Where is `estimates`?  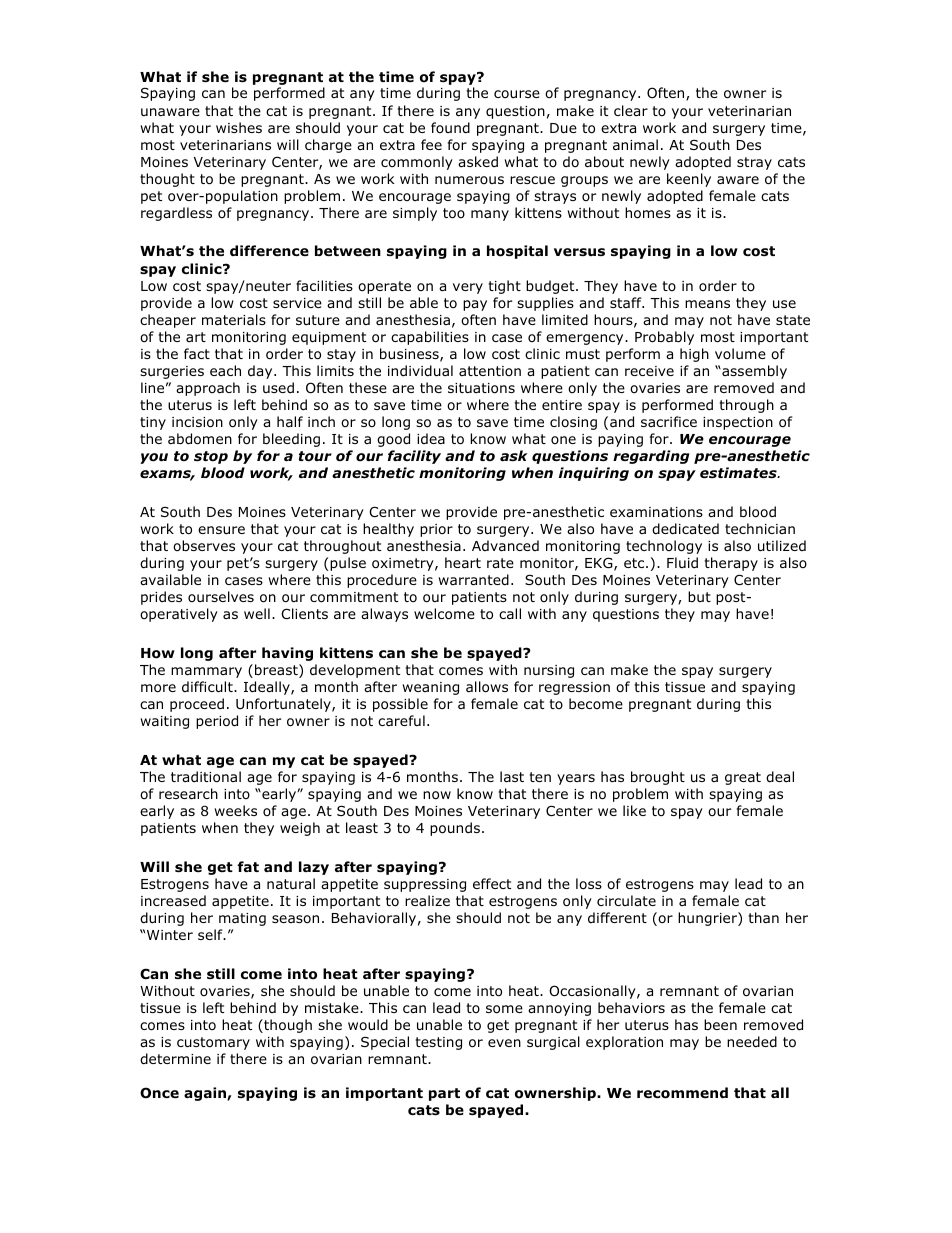
estimates is located at coordinates (739, 472).
